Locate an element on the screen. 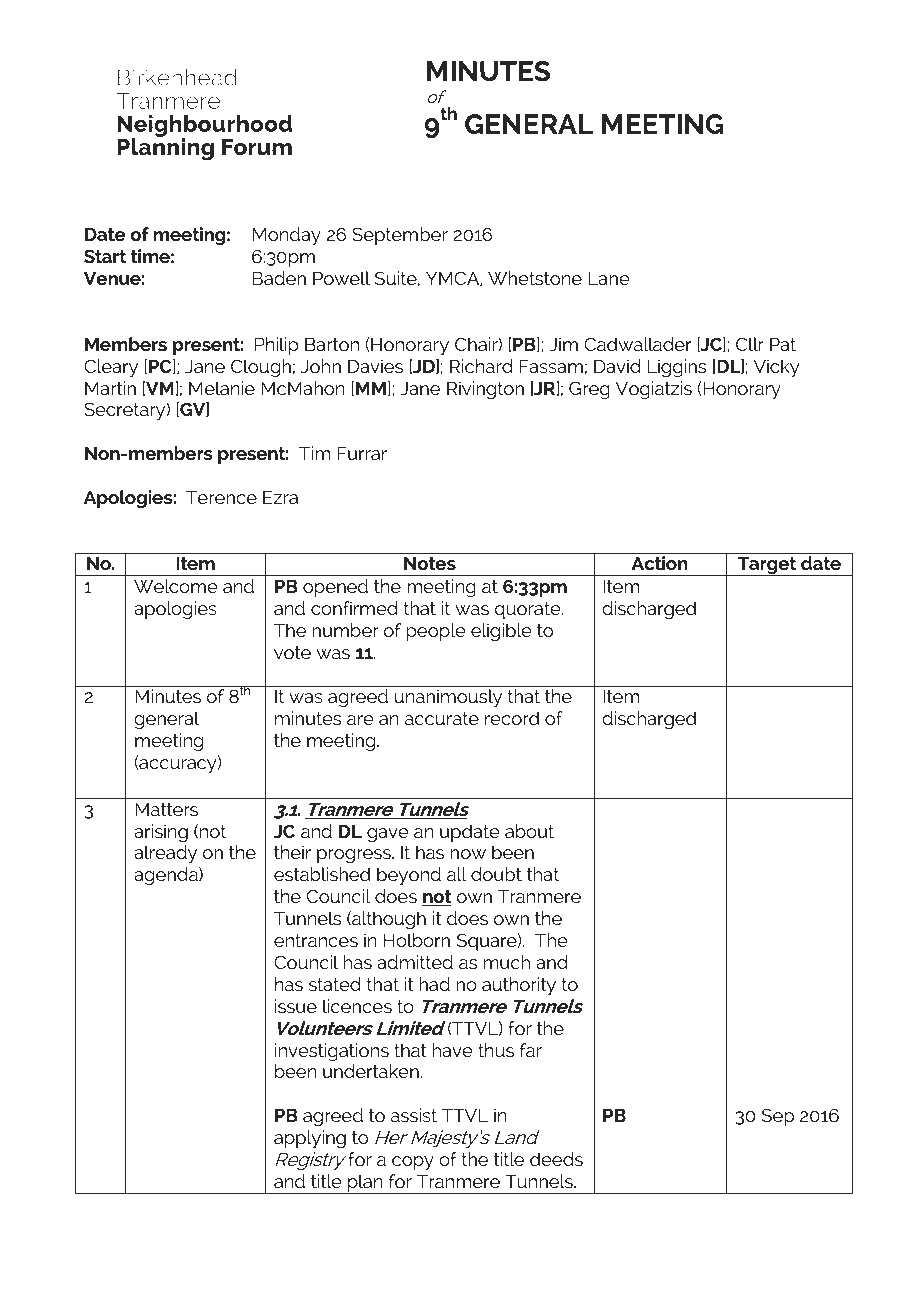 This screenshot has width=924, height=1308. copy is located at coordinates (413, 1163).
